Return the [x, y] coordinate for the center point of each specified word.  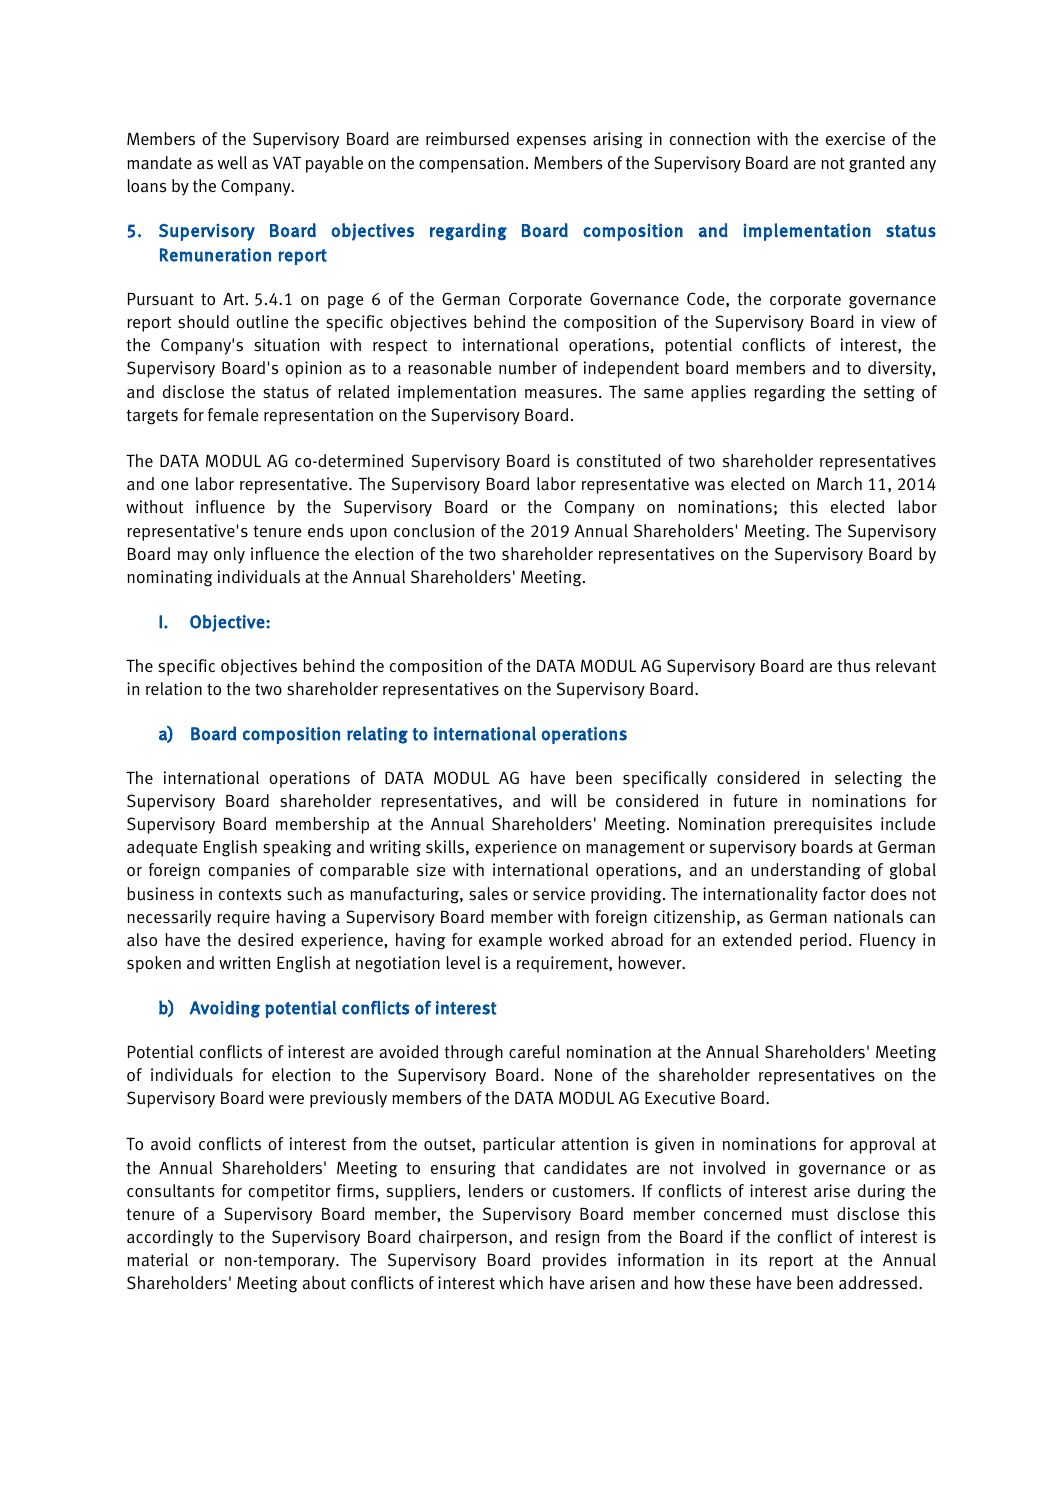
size [431, 870]
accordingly [170, 1238]
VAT [287, 163]
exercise [855, 139]
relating [377, 735]
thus [853, 666]
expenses [551, 142]
